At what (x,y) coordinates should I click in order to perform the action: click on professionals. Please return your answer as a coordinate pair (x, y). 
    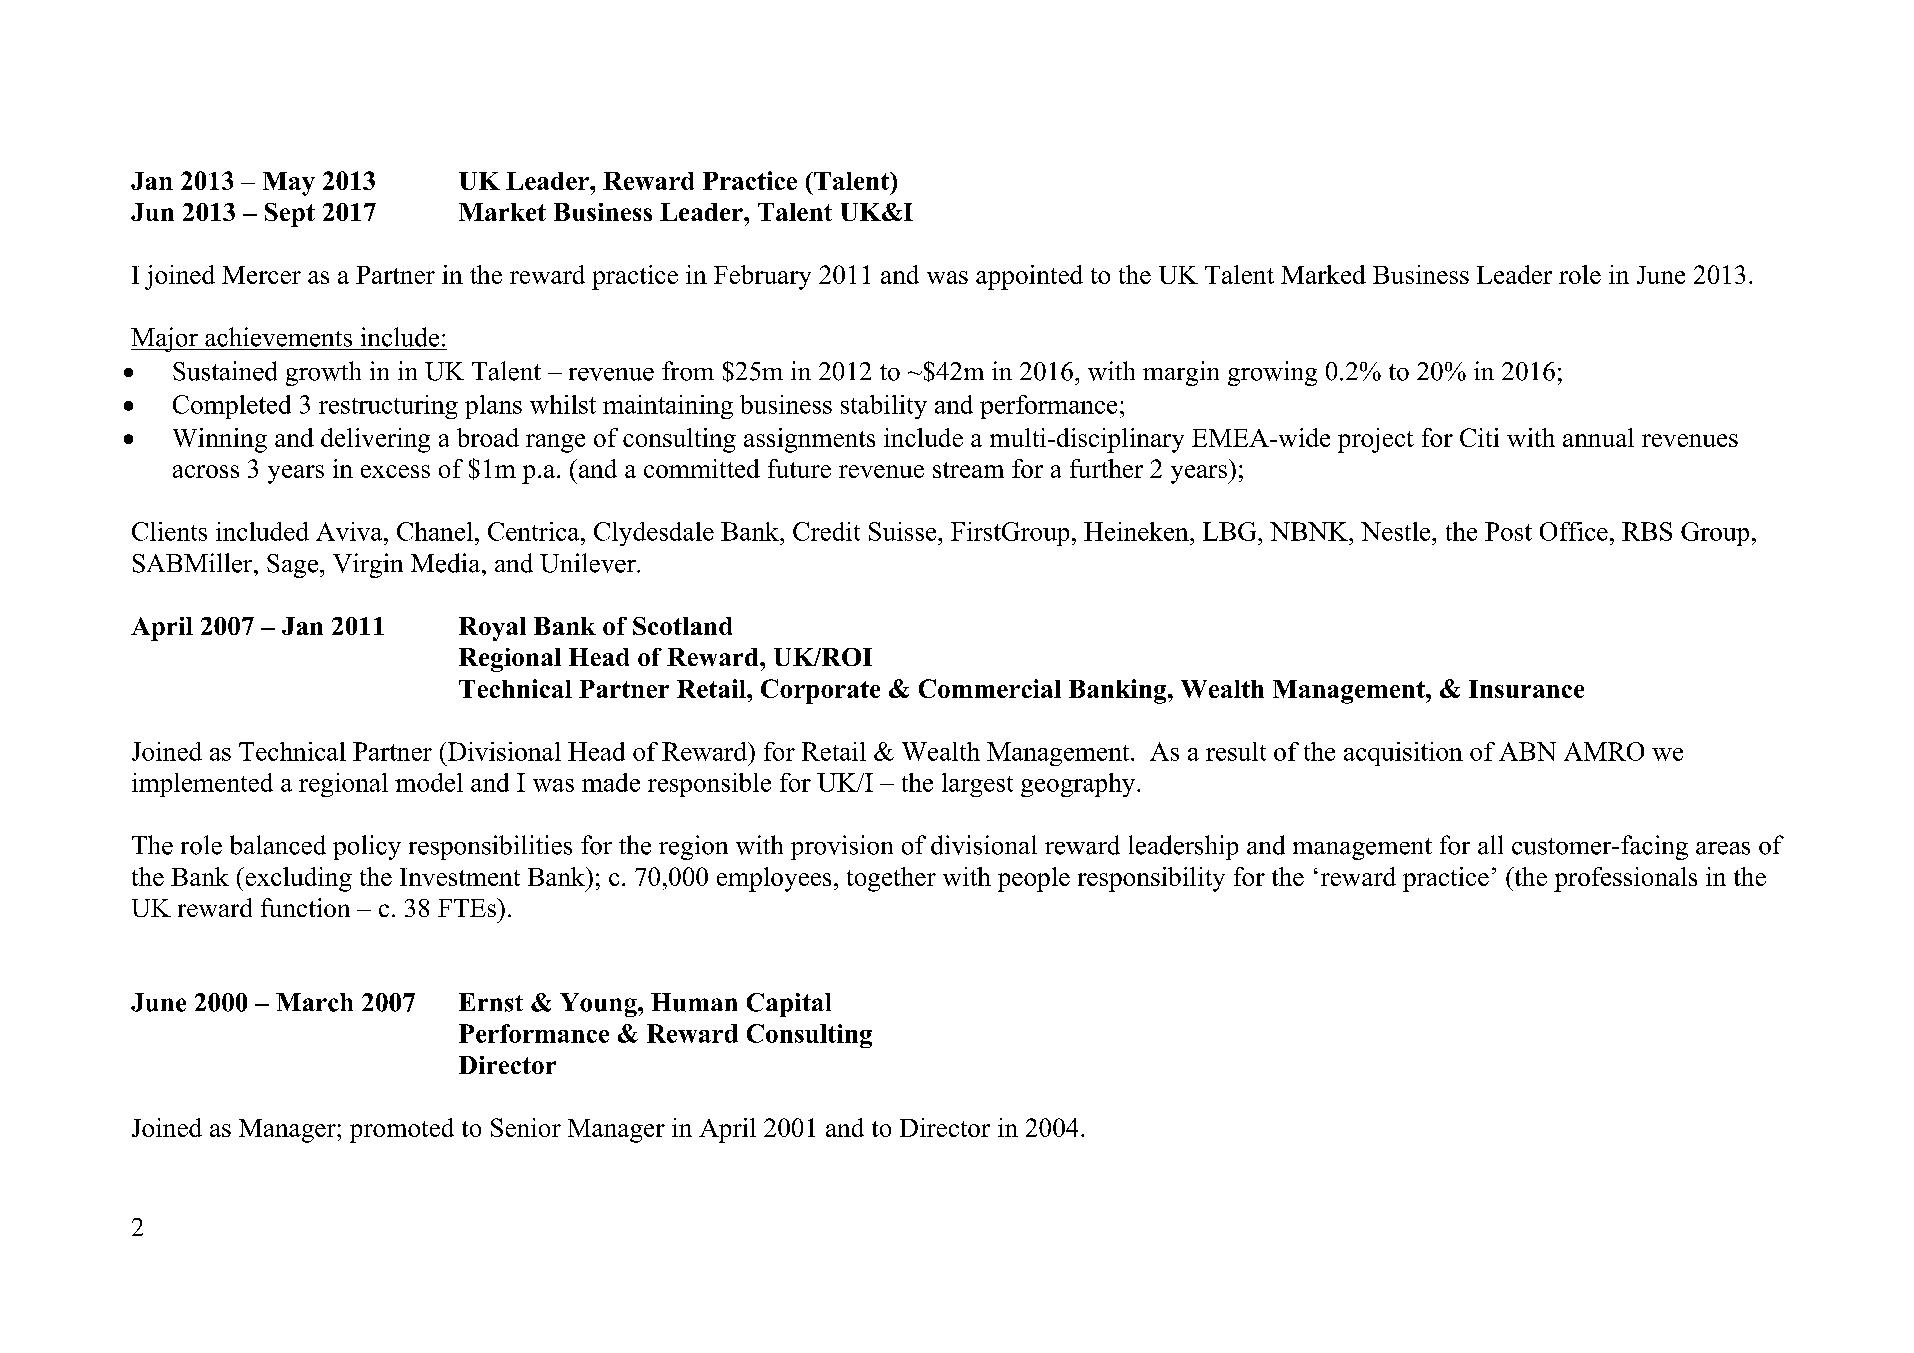
    Looking at the image, I should click on (1625, 879).
